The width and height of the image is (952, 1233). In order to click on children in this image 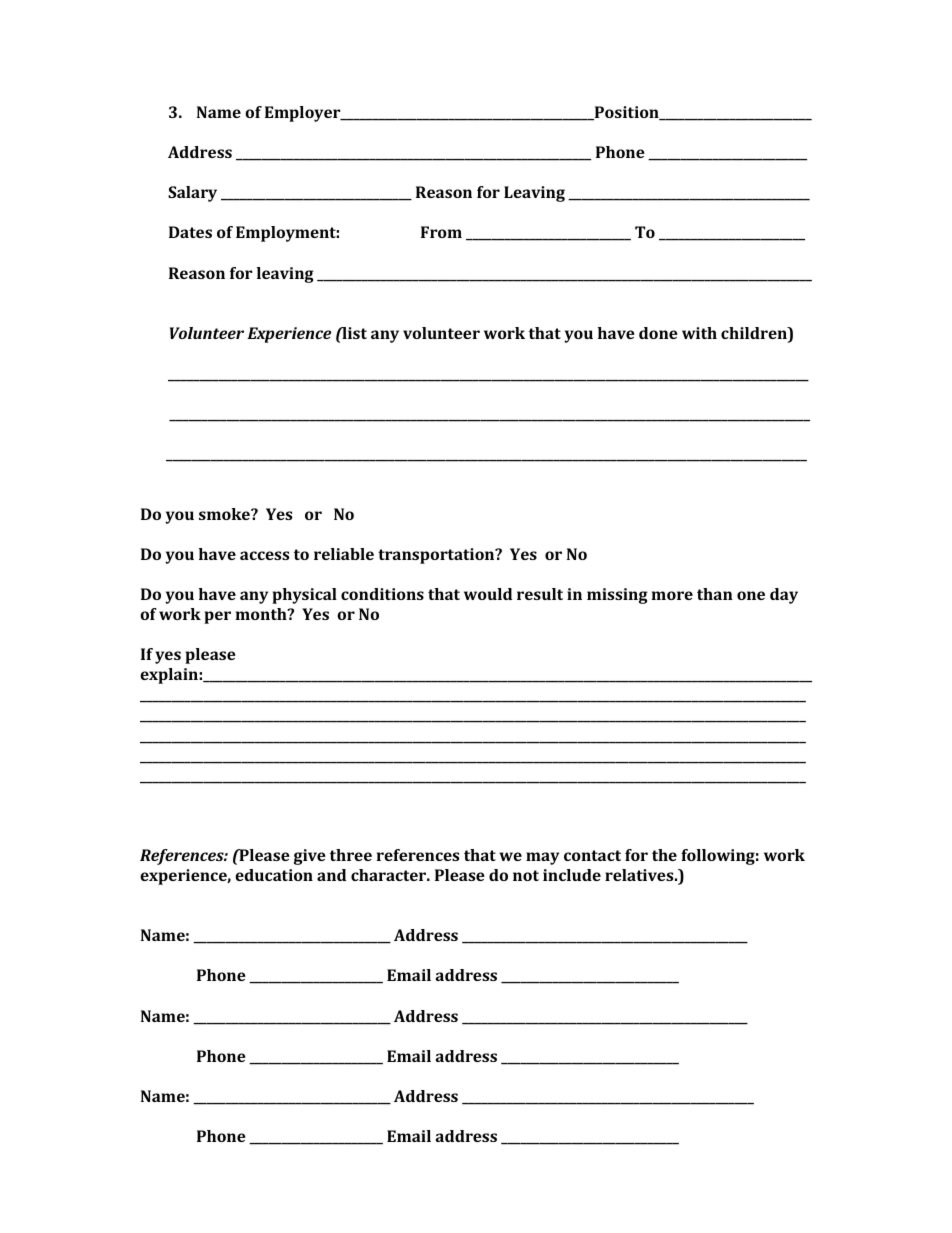, I will do `click(755, 334)`.
